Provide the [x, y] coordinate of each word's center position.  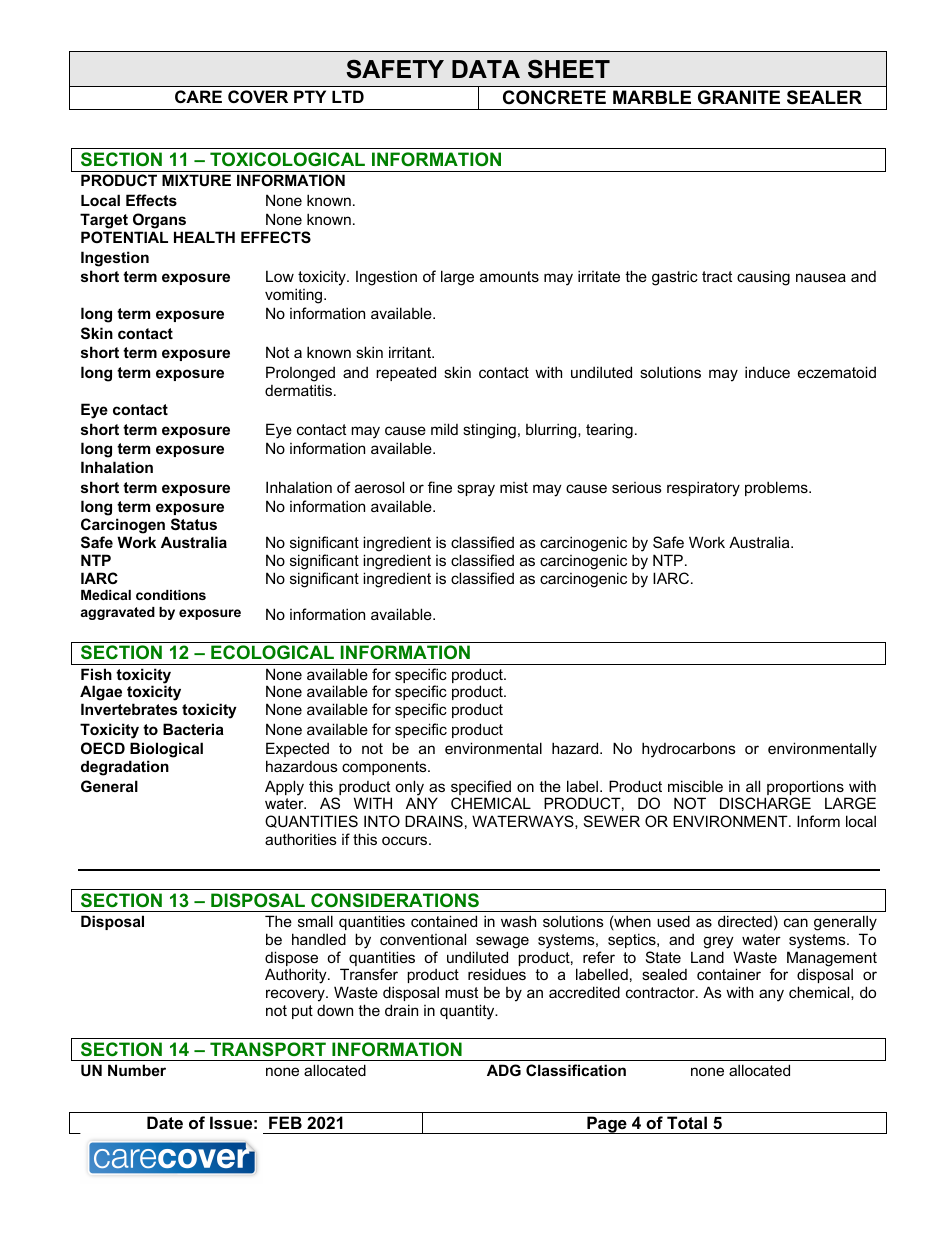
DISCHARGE [765, 803]
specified [481, 789]
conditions [171, 595]
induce [767, 372]
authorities [301, 839]
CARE [198, 96]
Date [165, 1122]
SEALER [824, 97]
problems [777, 488]
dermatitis [300, 390]
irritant [411, 352]
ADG [504, 1070]
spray [476, 490]
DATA [486, 69]
